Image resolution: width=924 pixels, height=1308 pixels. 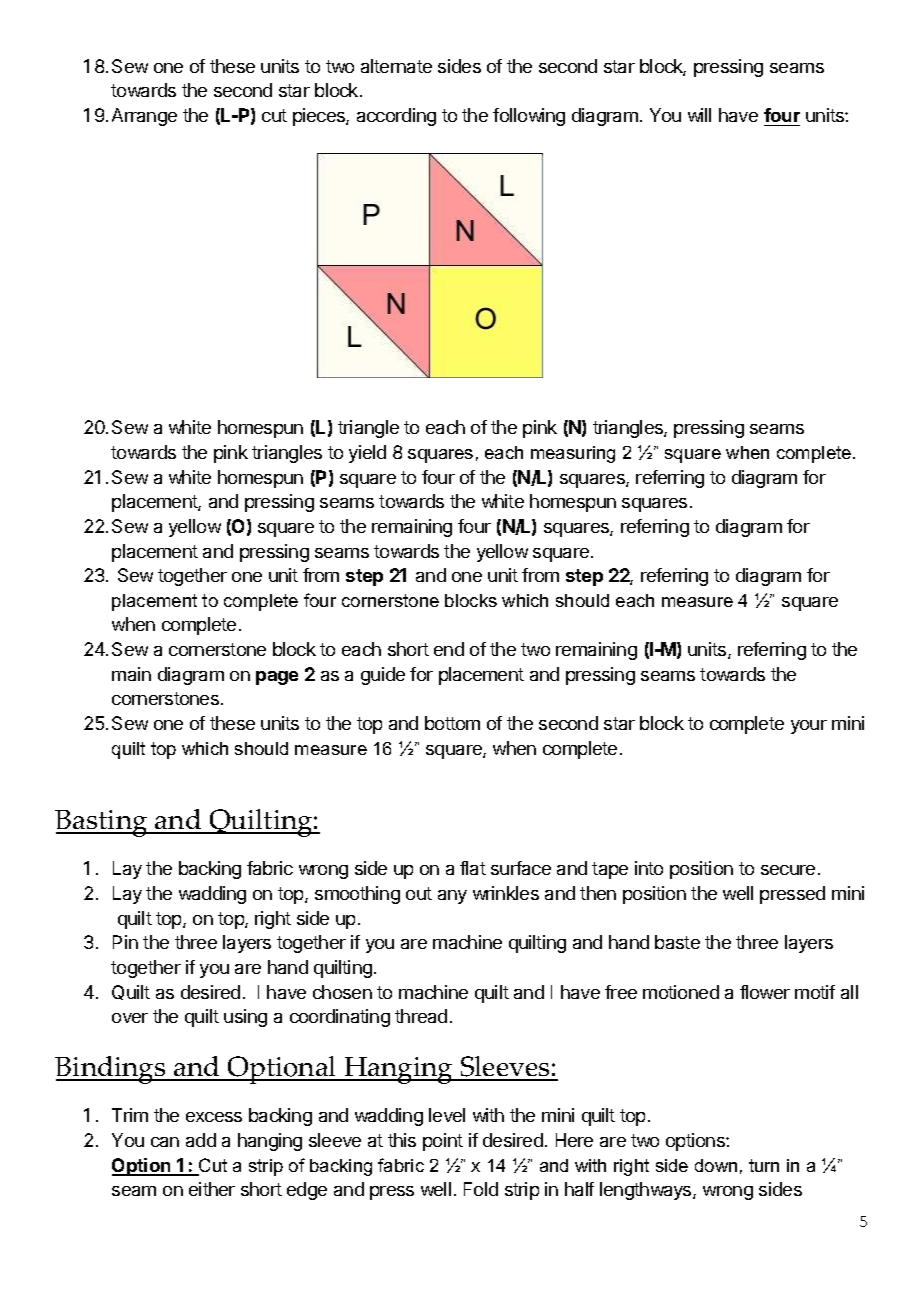 What do you see at coordinates (277, 678) in the screenshot?
I see `page` at bounding box center [277, 678].
